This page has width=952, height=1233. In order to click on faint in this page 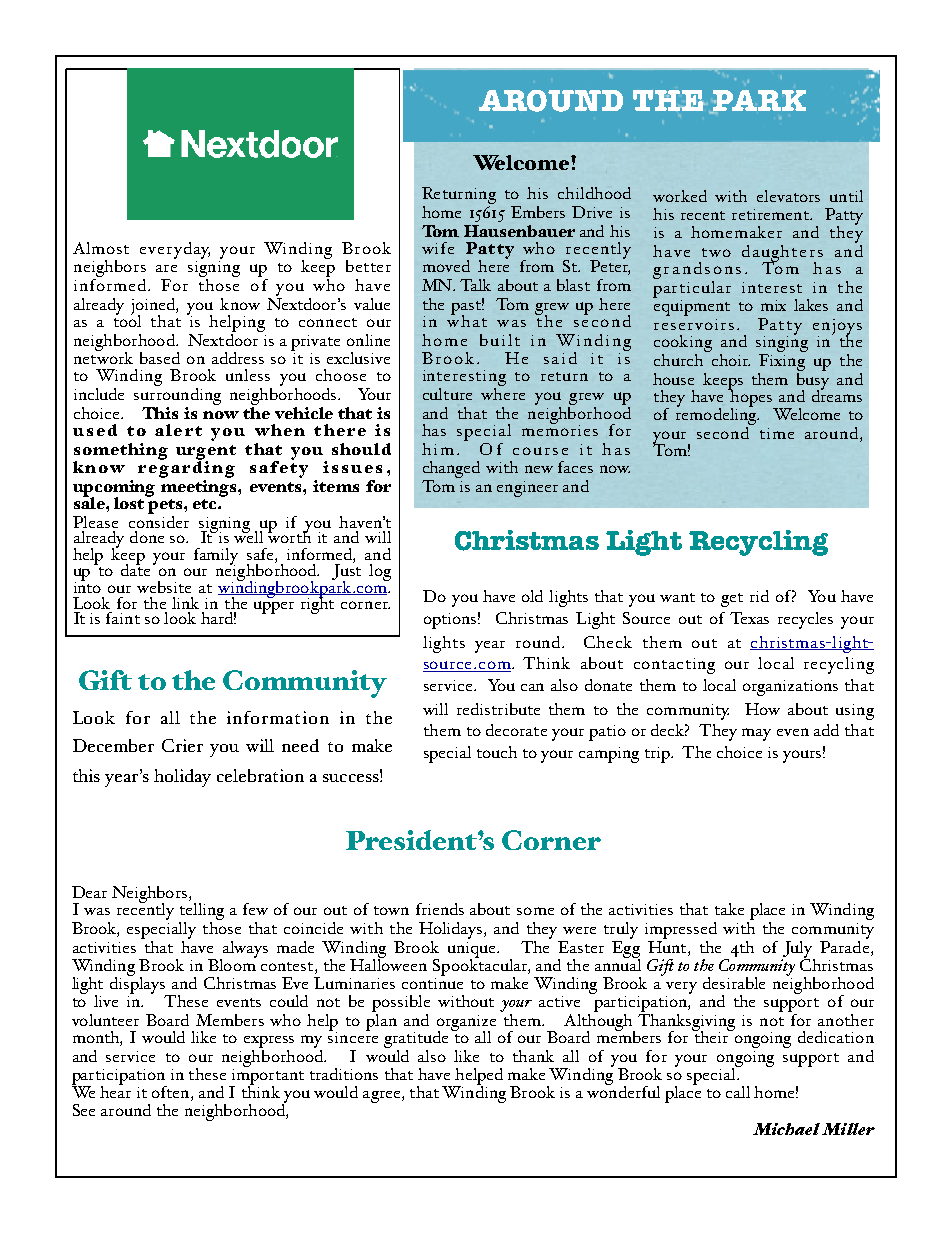, I will do `click(123, 618)`.
